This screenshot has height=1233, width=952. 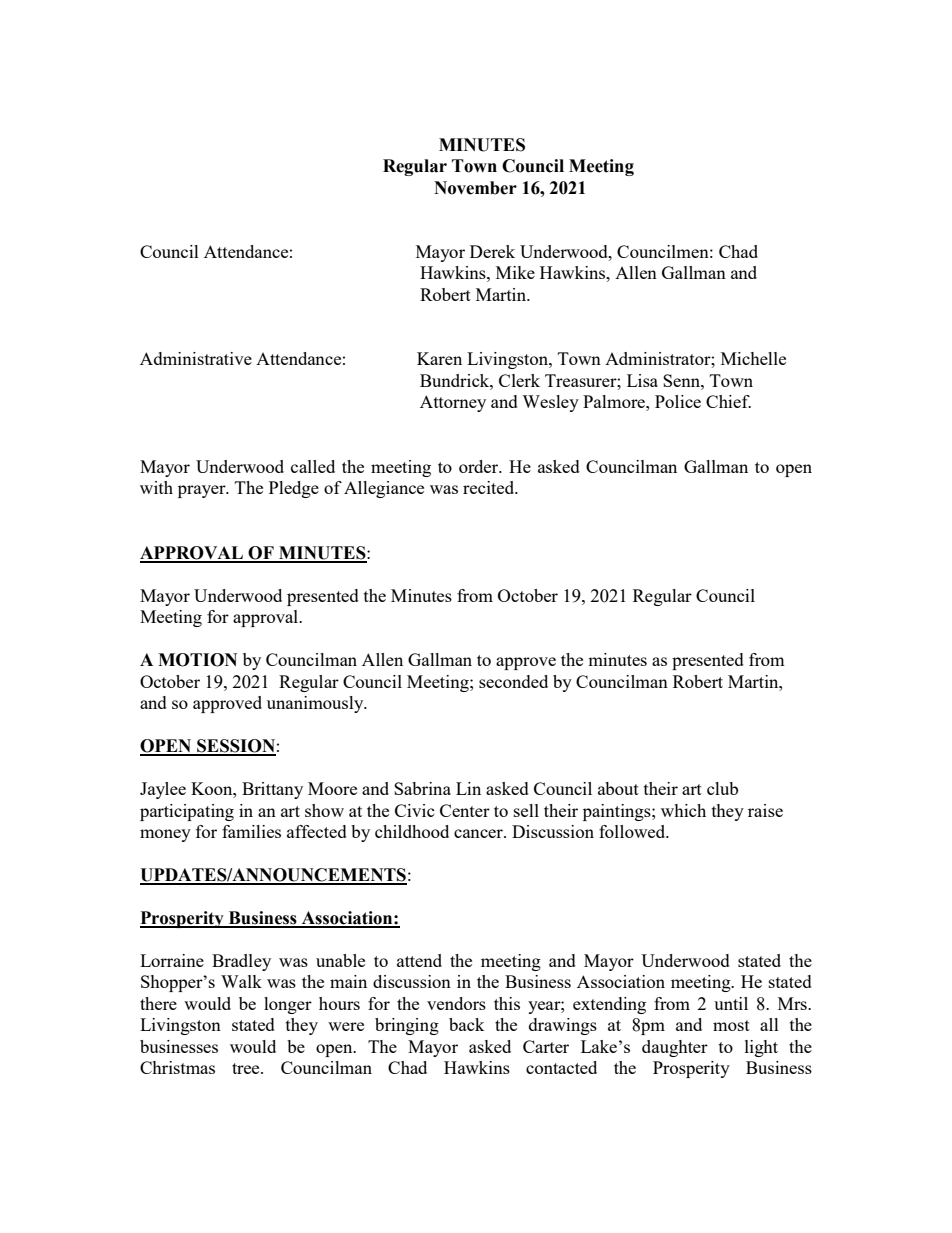 What do you see at coordinates (197, 660) in the screenshot?
I see `MOTION` at bounding box center [197, 660].
